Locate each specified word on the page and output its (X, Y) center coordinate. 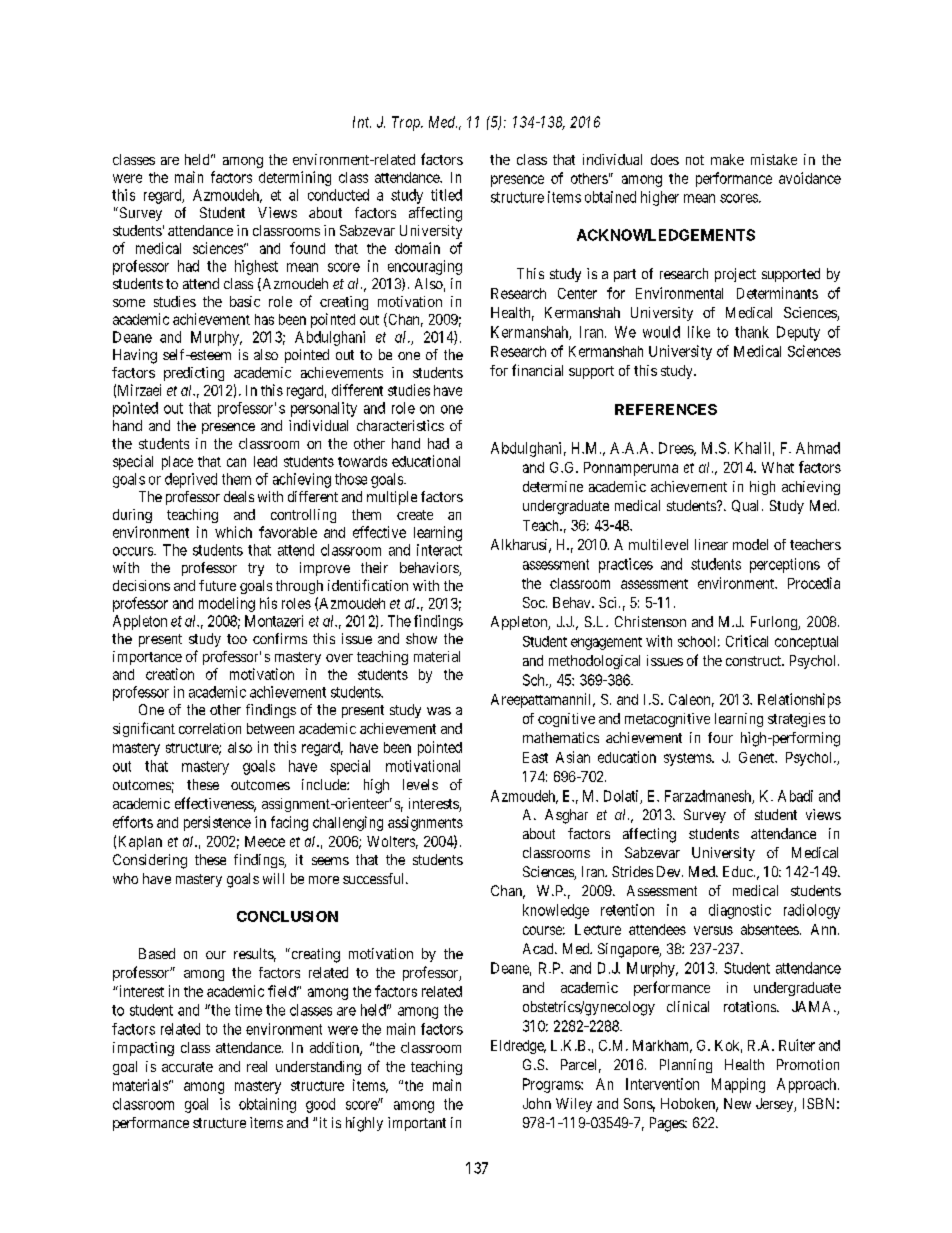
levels (420, 784)
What (778, 467)
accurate (187, 1067)
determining (295, 178)
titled (446, 195)
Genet (758, 757)
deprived (191, 480)
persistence (217, 823)
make (727, 159)
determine (553, 486)
